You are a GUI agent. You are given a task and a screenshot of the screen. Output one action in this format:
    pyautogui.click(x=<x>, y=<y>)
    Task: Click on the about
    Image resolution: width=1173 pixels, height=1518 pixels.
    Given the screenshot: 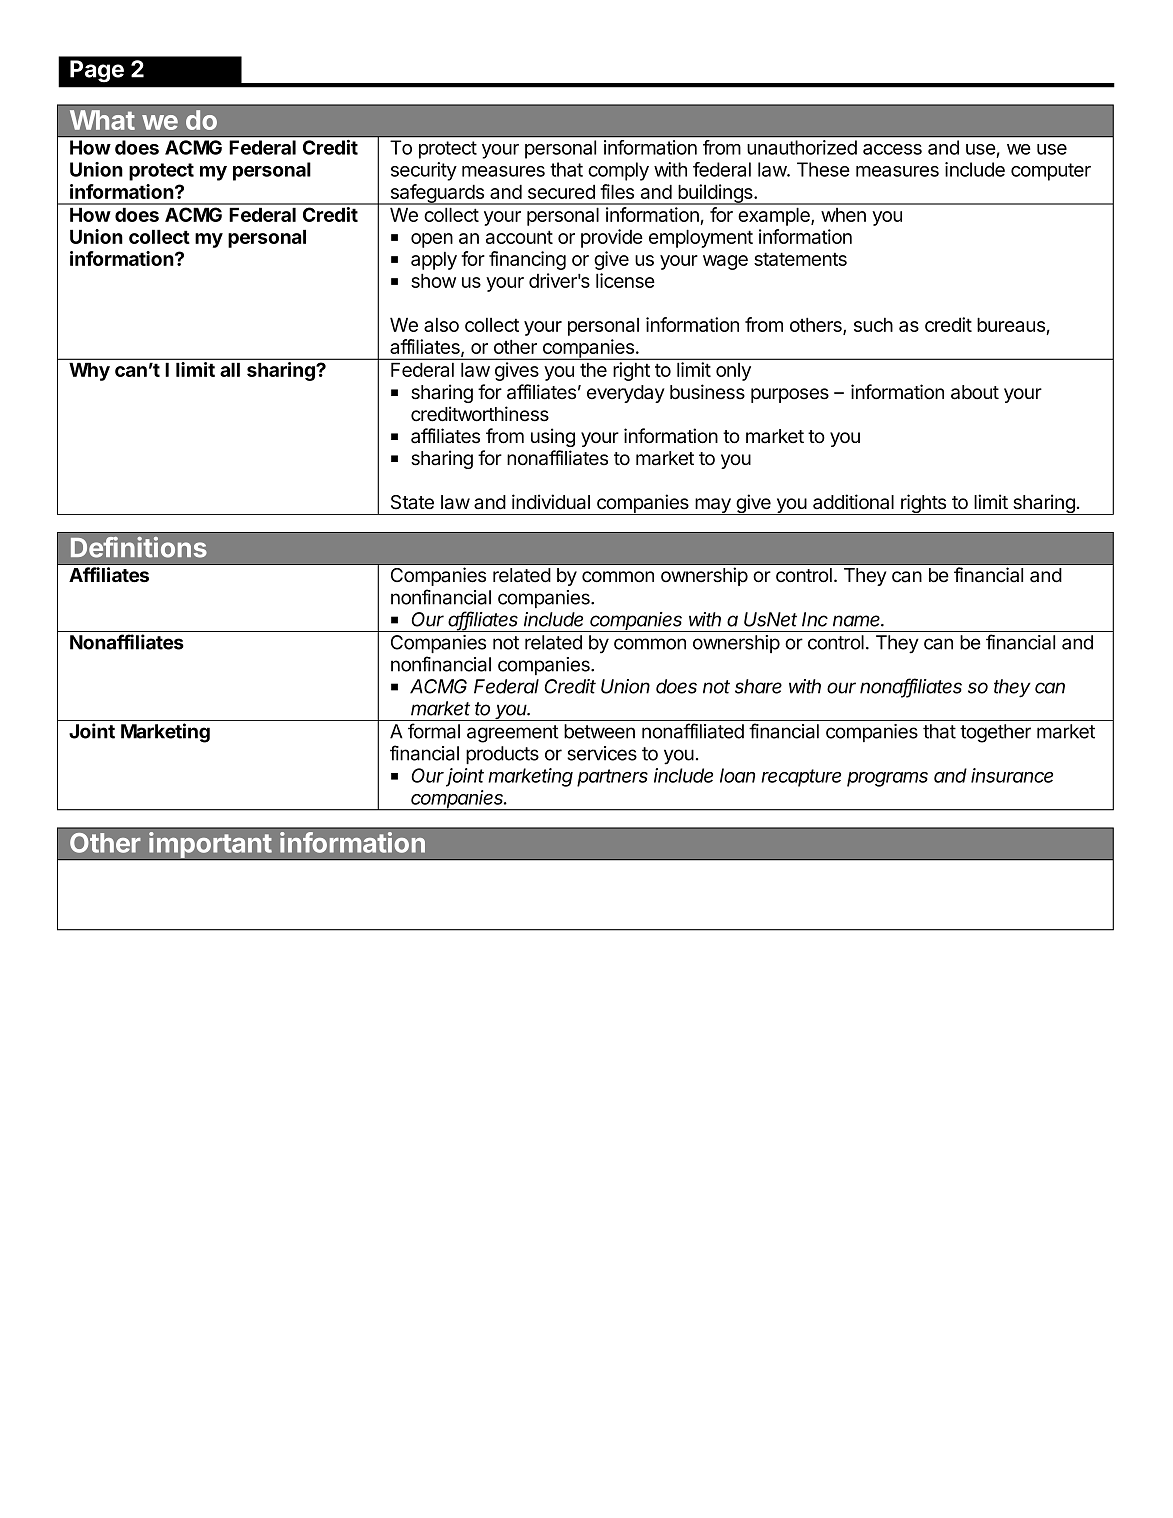 What is the action you would take?
    pyautogui.click(x=975, y=392)
